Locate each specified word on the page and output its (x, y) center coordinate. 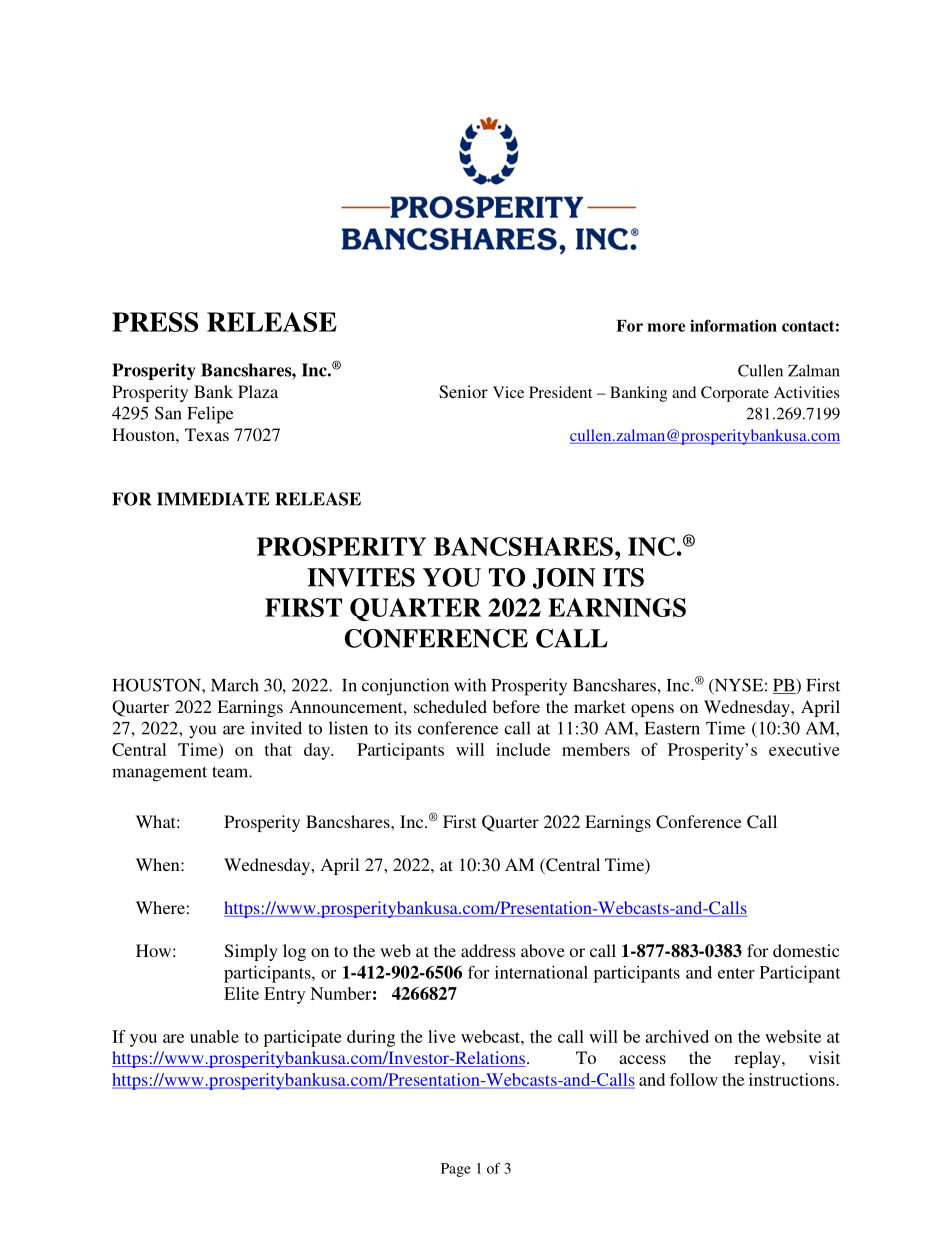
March (235, 685)
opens (652, 710)
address (488, 950)
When (159, 864)
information (733, 325)
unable (214, 1036)
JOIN (564, 578)
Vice (508, 392)
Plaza (258, 391)
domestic (806, 950)
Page (456, 1170)
